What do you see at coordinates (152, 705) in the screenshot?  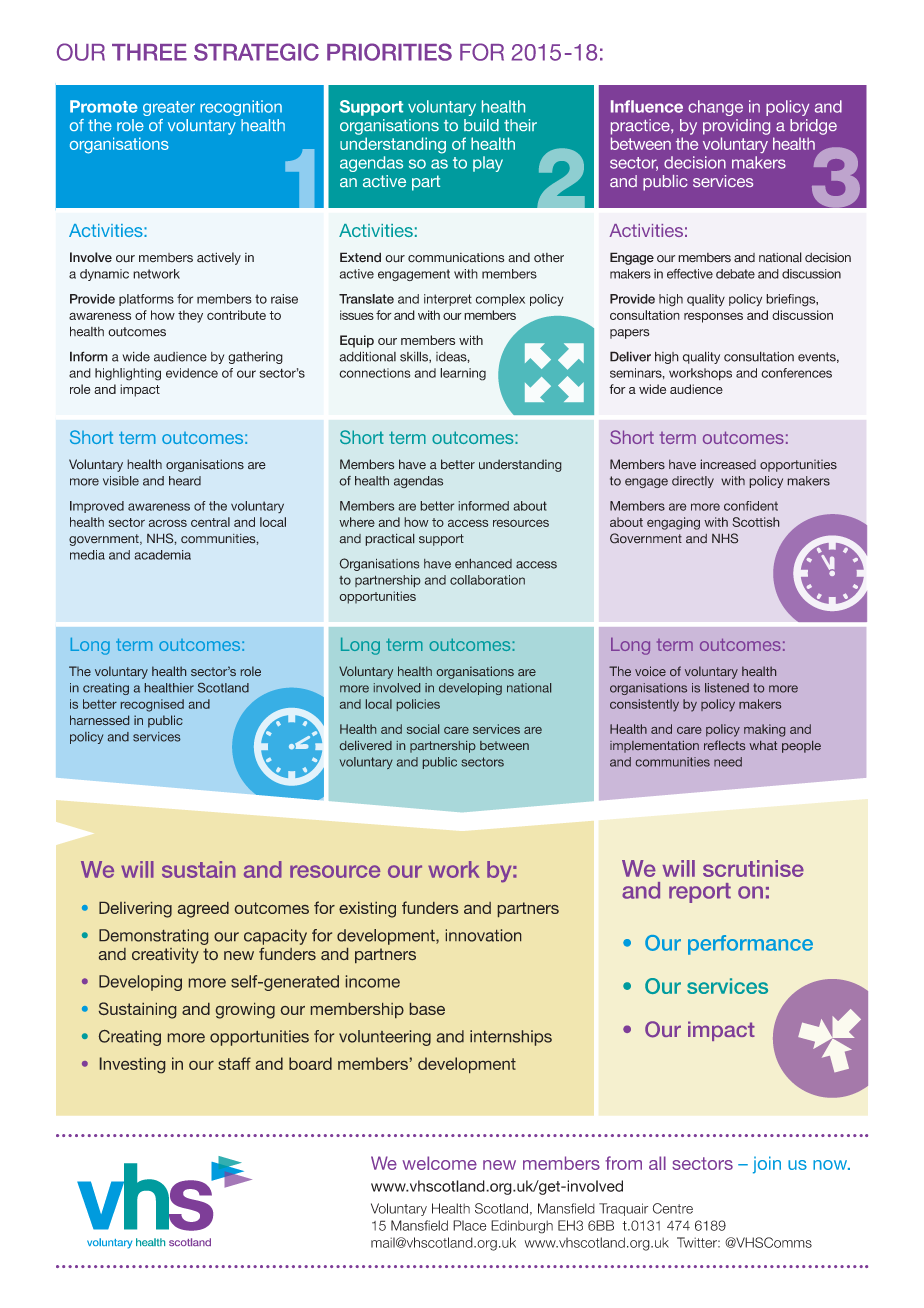 I see `recognised` at bounding box center [152, 705].
